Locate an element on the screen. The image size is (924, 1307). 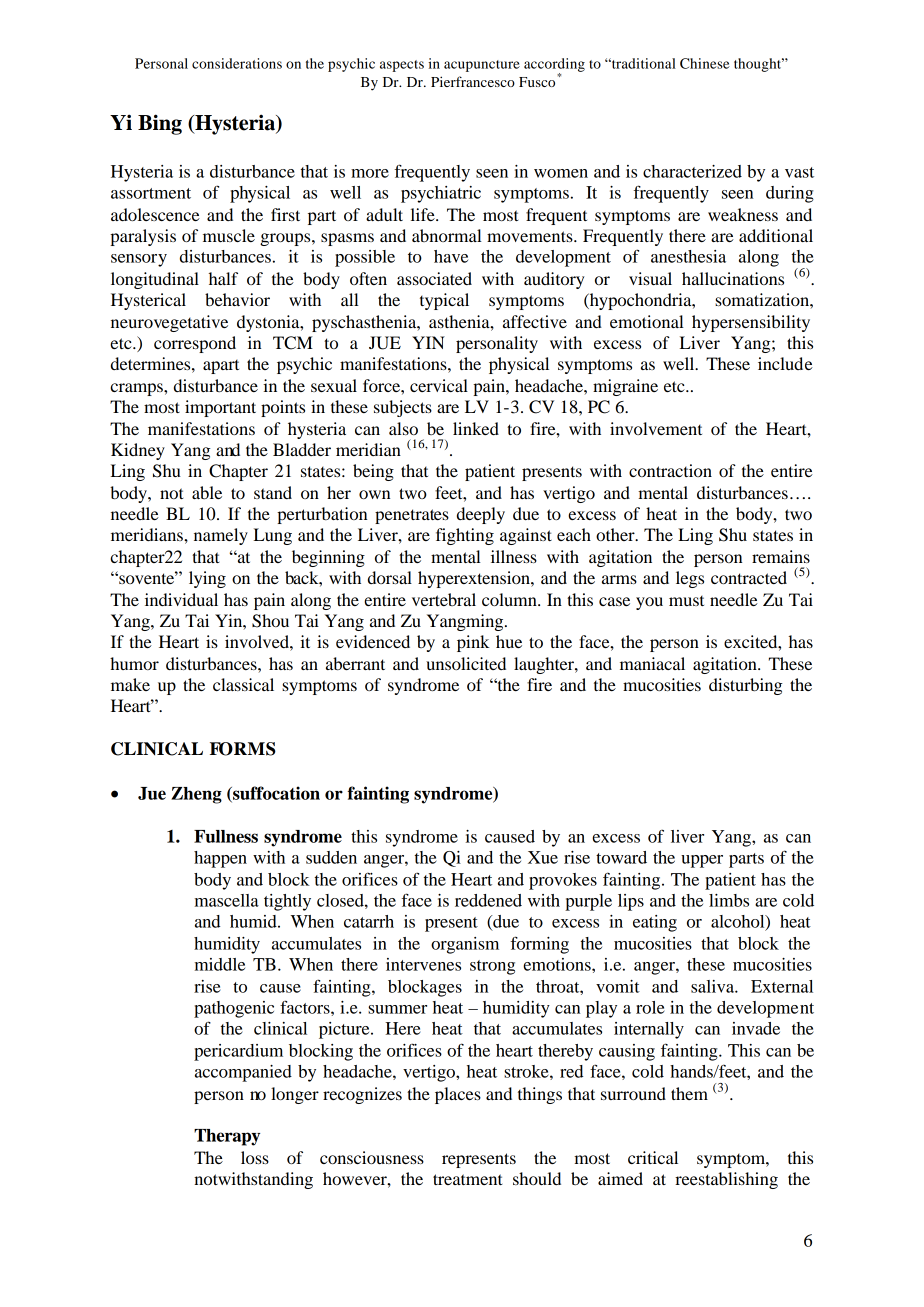
treatment is located at coordinates (467, 1179).
